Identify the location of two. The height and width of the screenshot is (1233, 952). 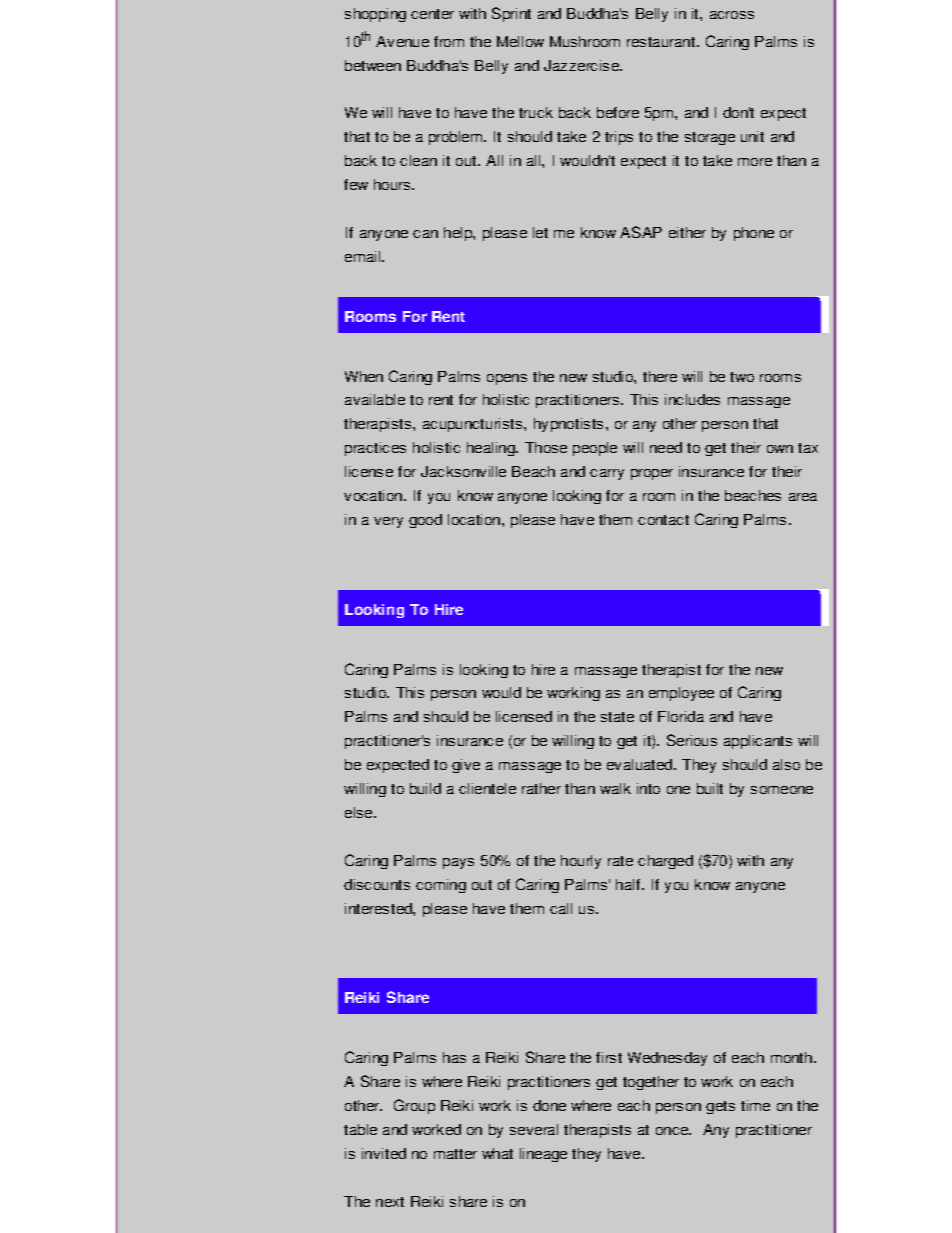
(742, 377).
